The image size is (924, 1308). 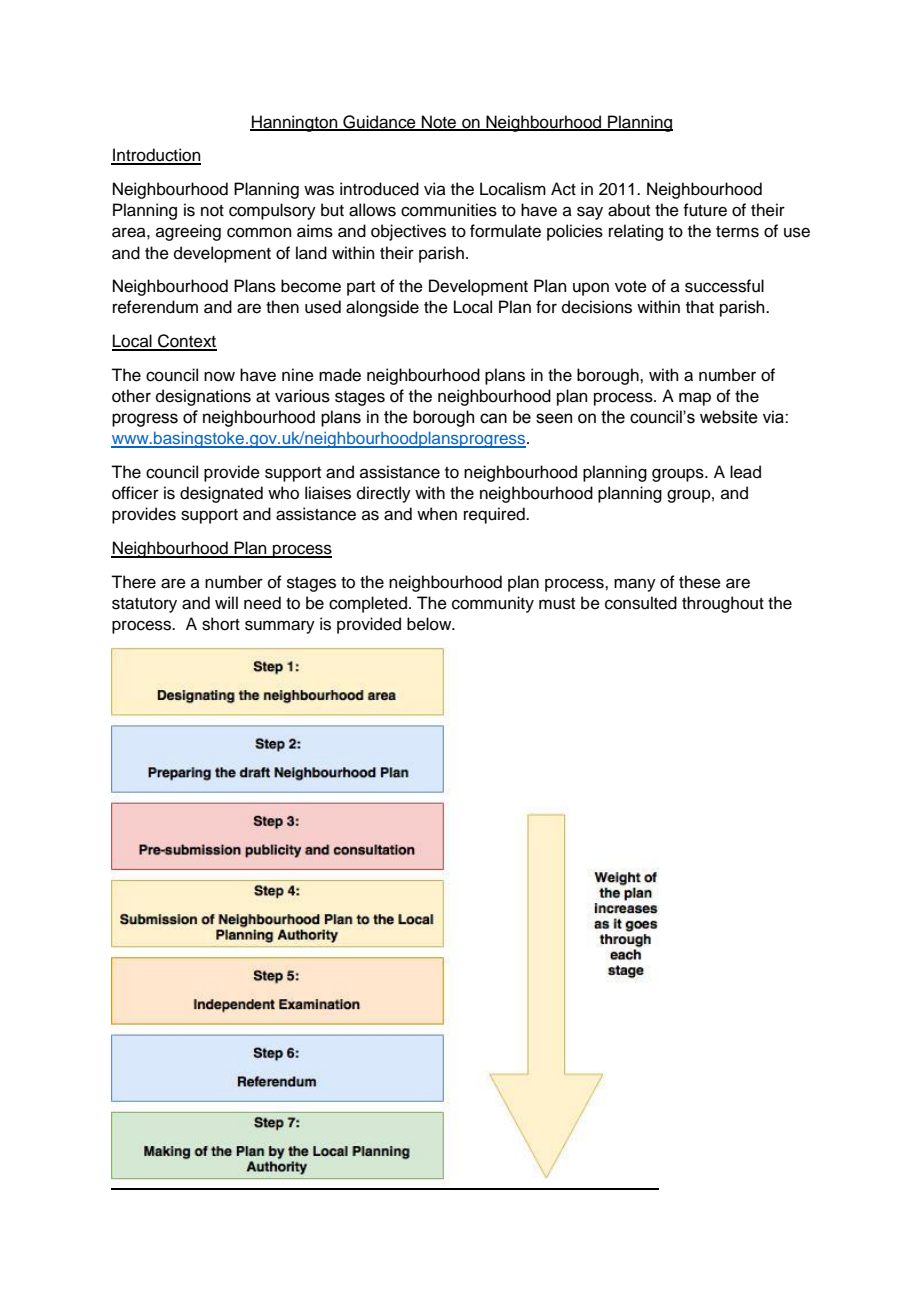 I want to click on Act, so click(x=563, y=189).
